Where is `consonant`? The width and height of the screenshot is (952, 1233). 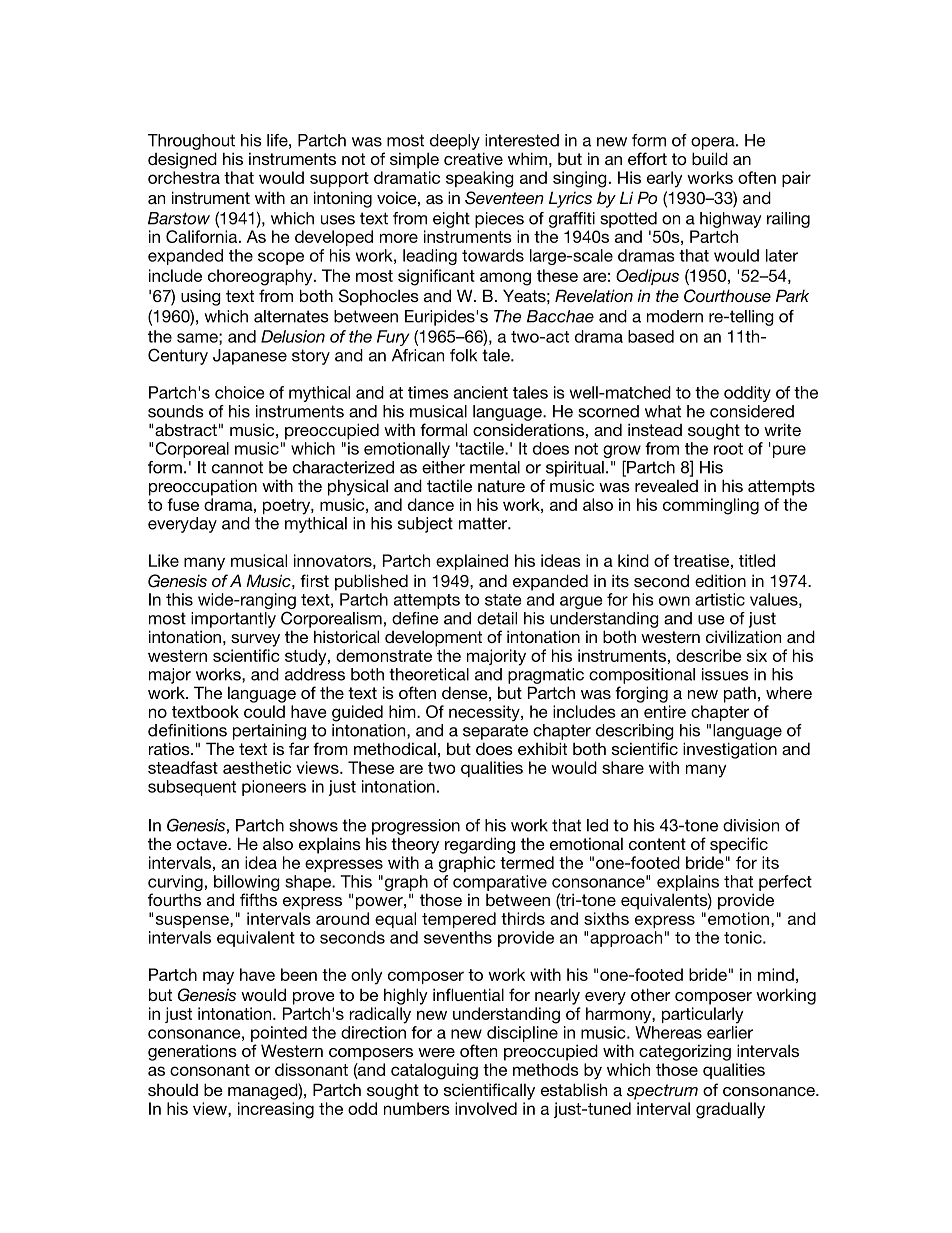
consonant is located at coordinates (210, 1070).
